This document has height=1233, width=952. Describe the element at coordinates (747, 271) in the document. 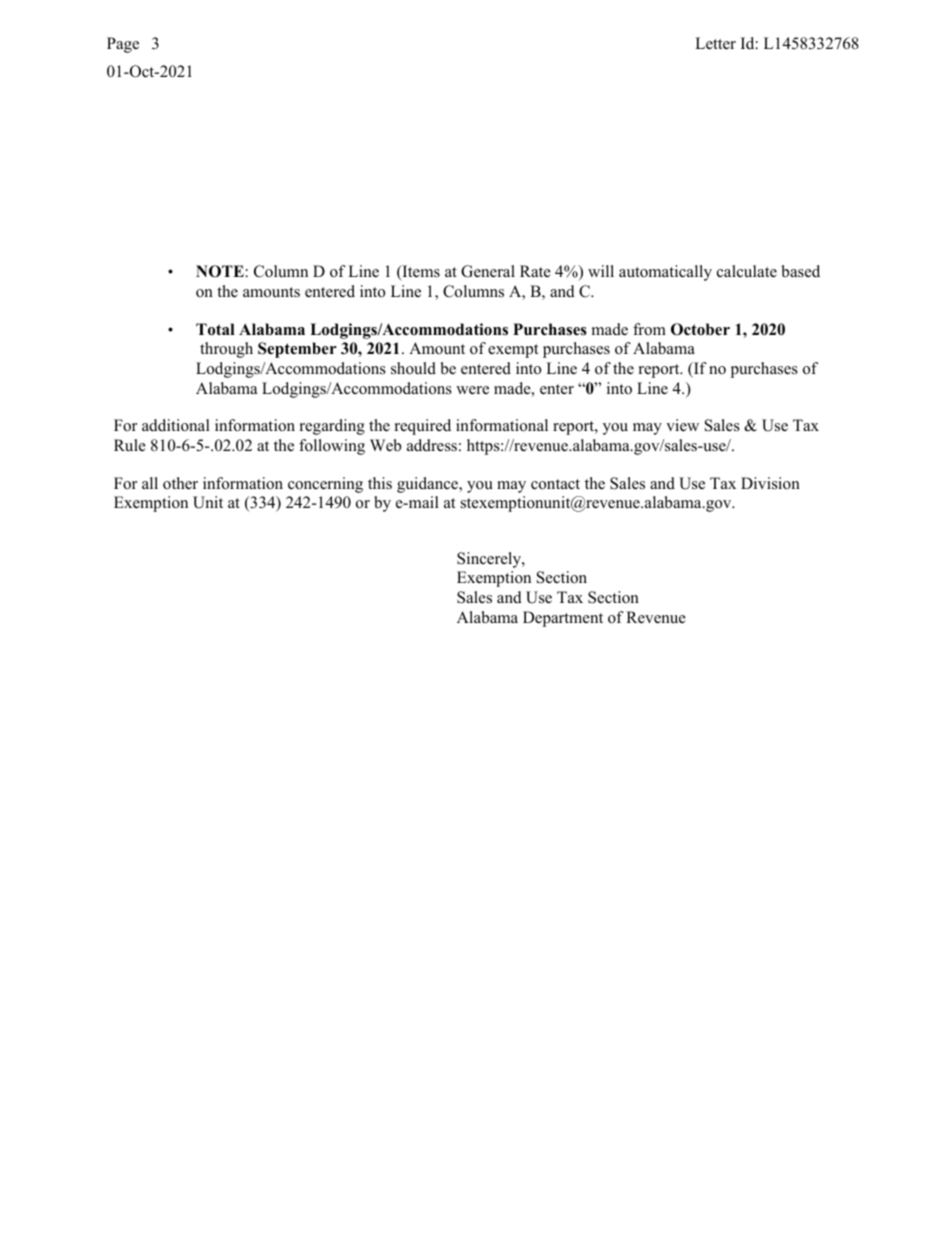

I see `calculate` at that location.
